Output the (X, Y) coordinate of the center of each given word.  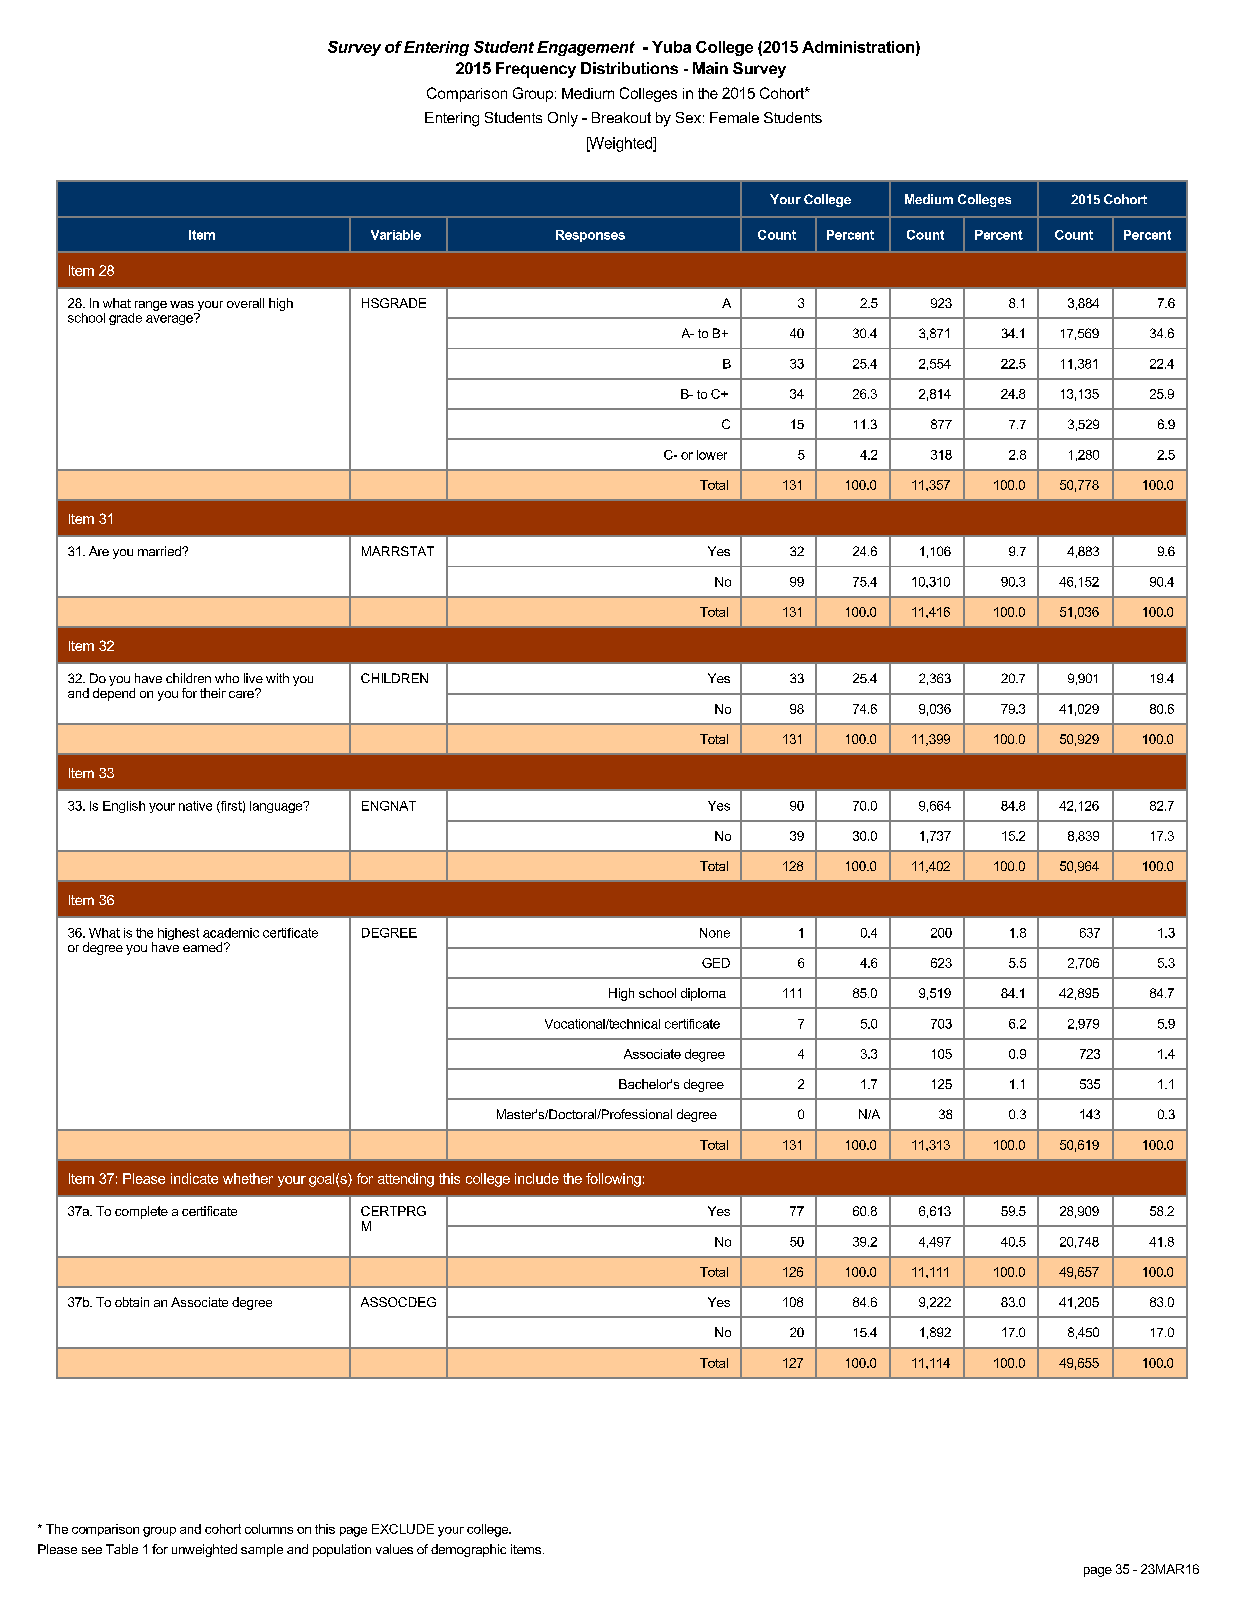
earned (204, 947)
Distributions (629, 68)
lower (712, 455)
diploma (703, 994)
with (277, 678)
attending (406, 1180)
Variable (396, 235)
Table (122, 1549)
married (160, 551)
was (182, 304)
